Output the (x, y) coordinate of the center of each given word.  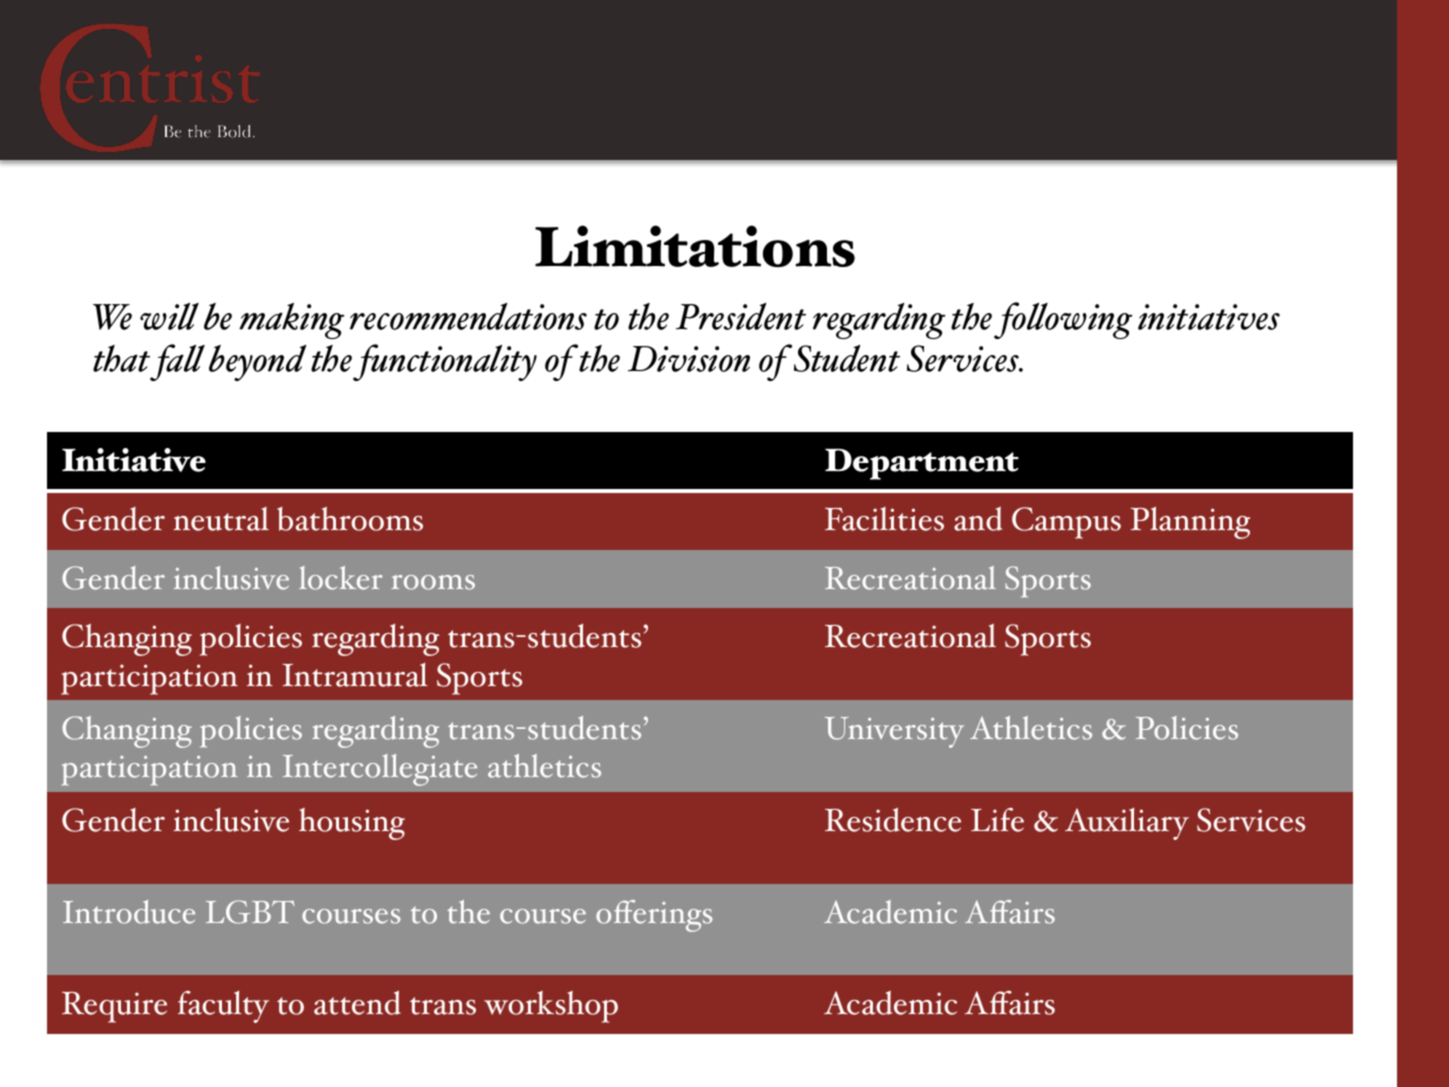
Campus (1066, 523)
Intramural (355, 675)
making (291, 321)
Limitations (695, 246)
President (741, 316)
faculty (223, 1007)
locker (340, 578)
